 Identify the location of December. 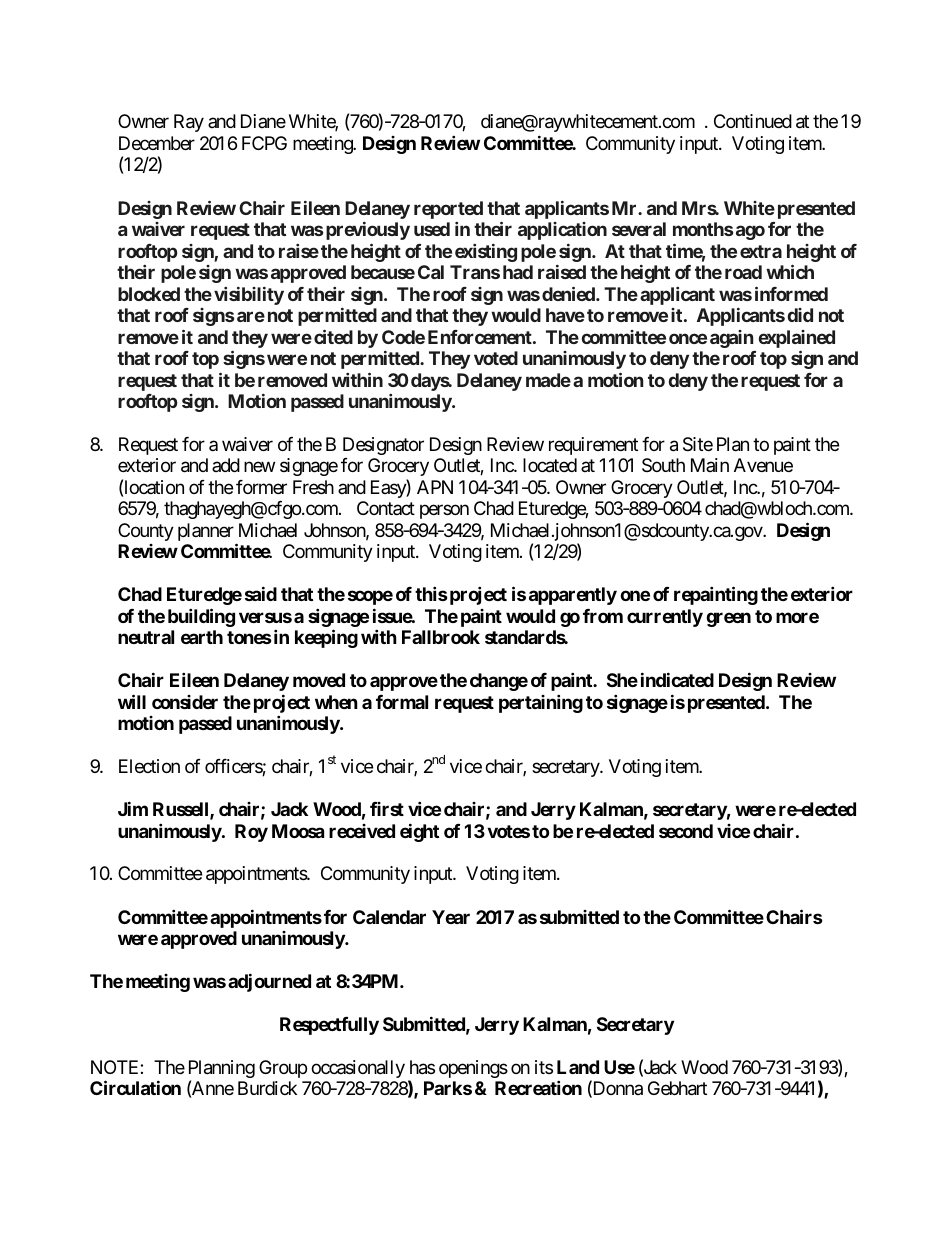
(157, 143).
